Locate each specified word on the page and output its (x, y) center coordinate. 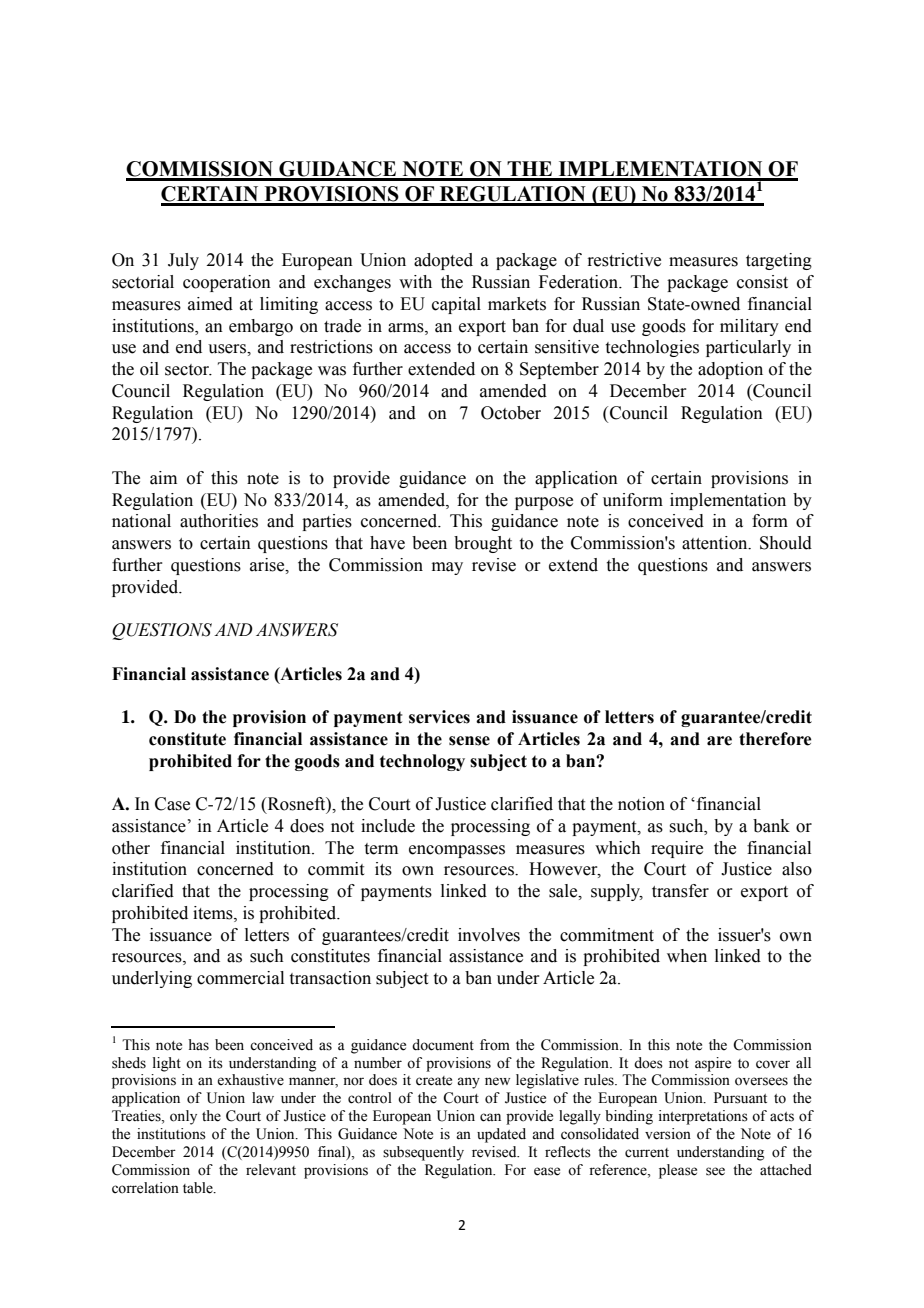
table (199, 1188)
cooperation (227, 283)
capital (456, 305)
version (668, 1134)
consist (762, 282)
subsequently (423, 1153)
